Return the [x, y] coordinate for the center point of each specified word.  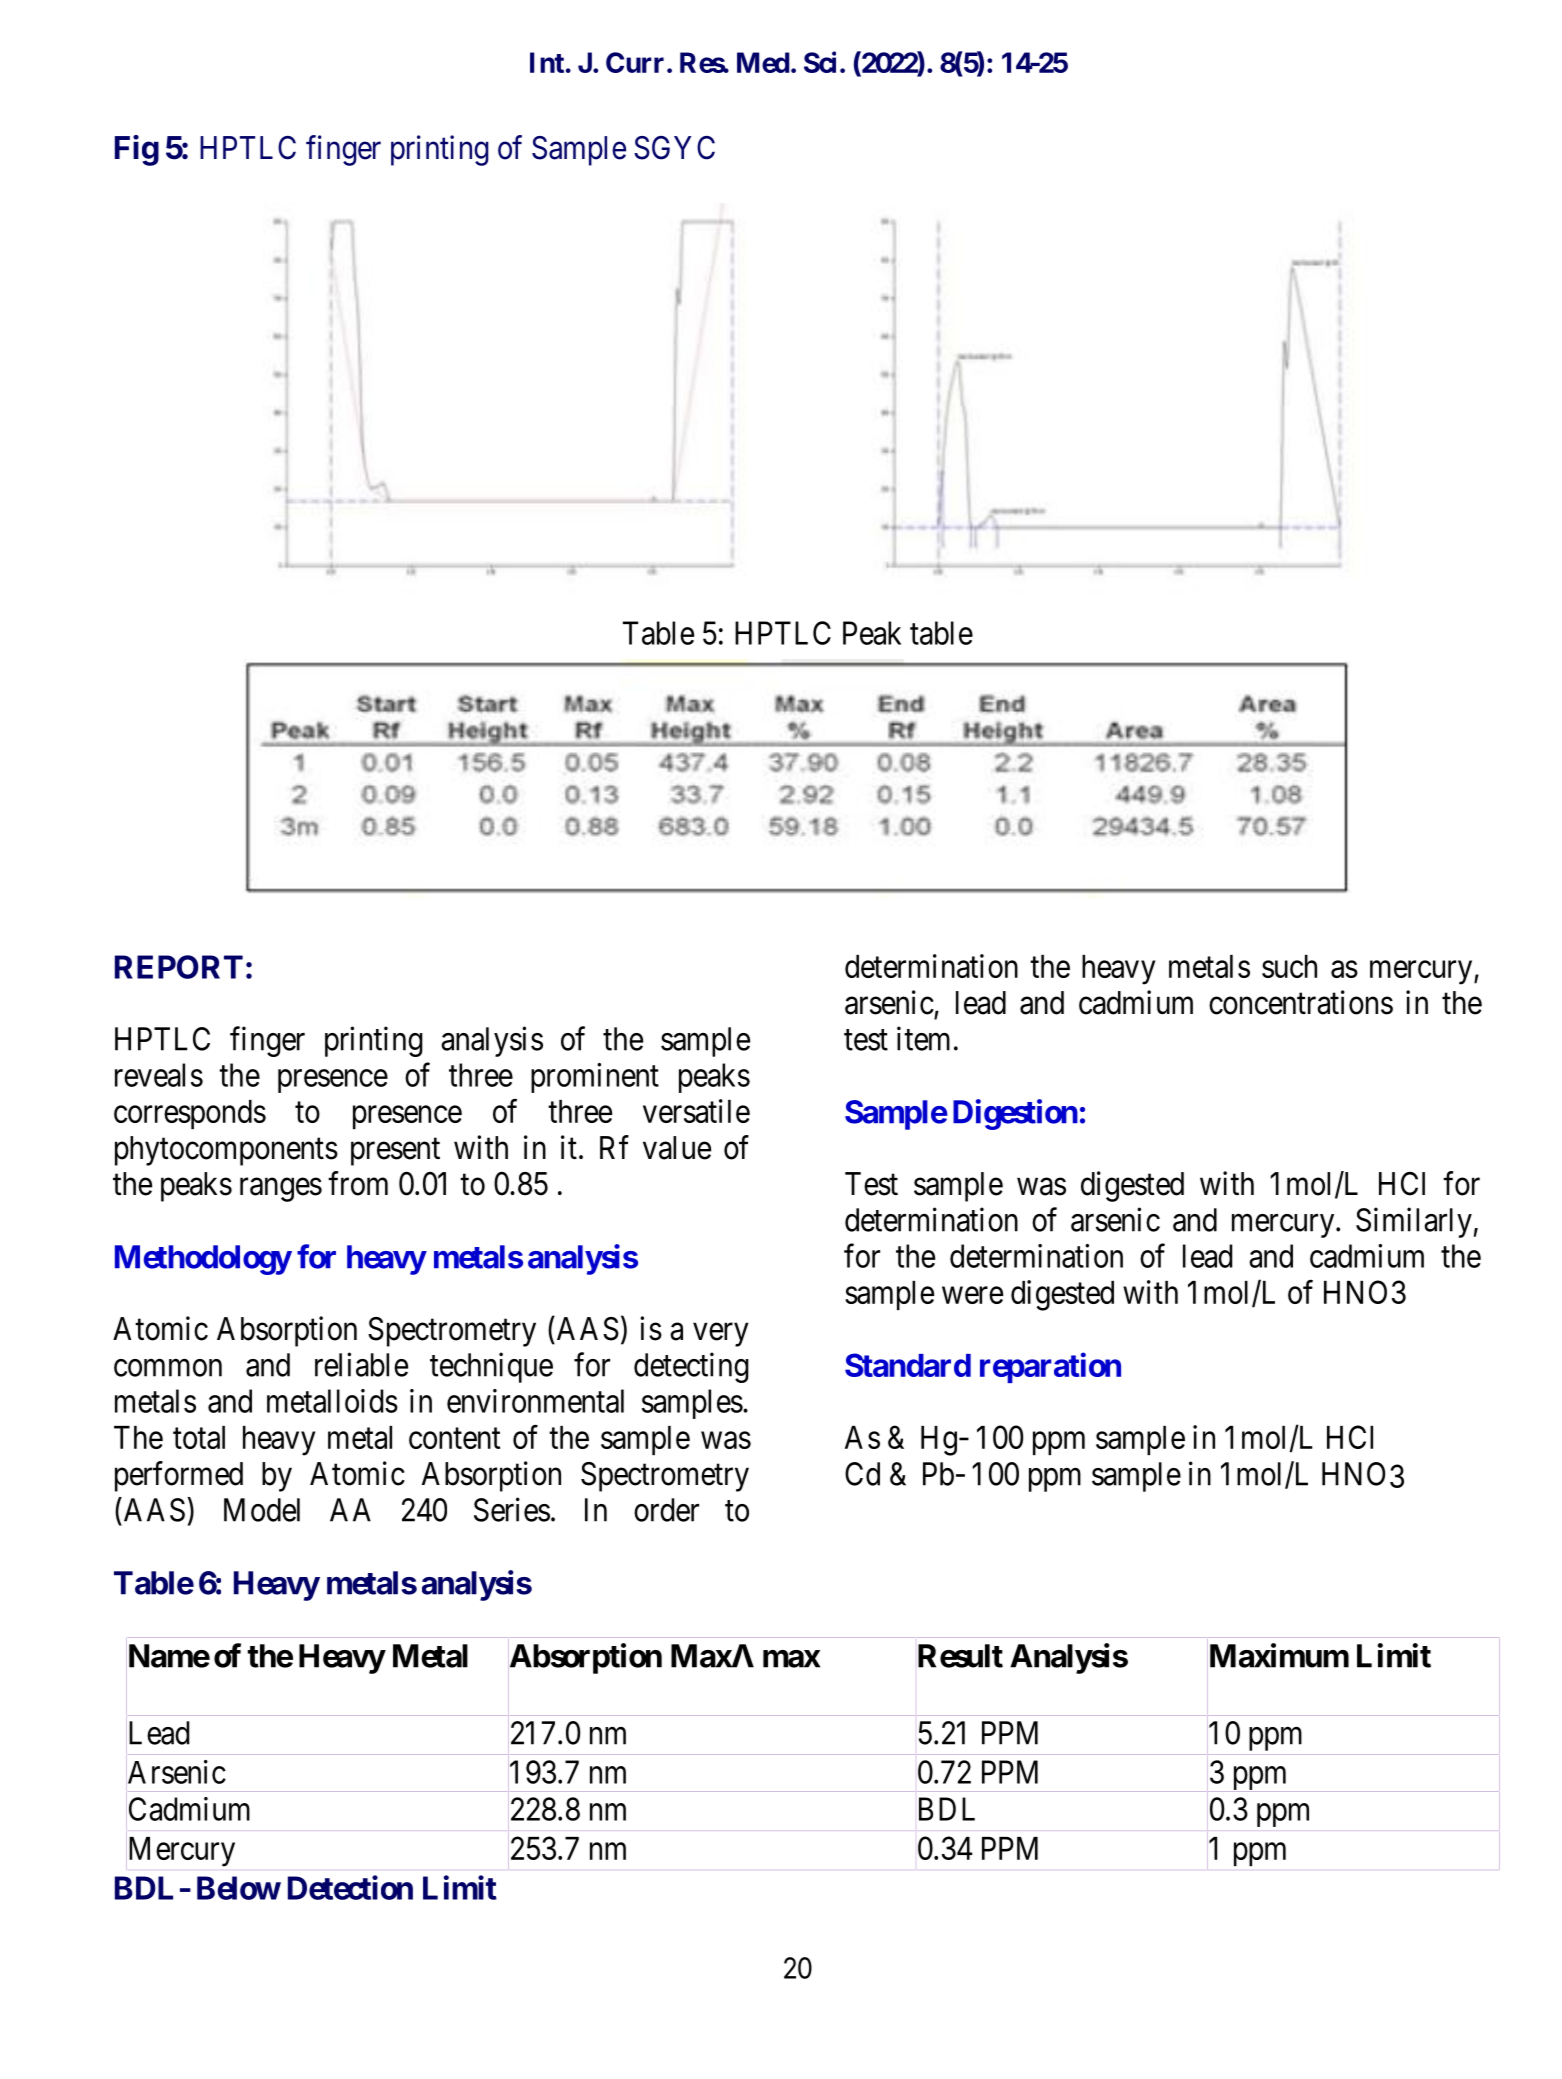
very [721, 1335]
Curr [635, 62]
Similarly [1414, 1222]
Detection [350, 1887]
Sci [820, 62]
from [358, 1183]
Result [960, 1656]
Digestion [1015, 1114]
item [923, 1038]
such [1289, 966]
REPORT [179, 967]
